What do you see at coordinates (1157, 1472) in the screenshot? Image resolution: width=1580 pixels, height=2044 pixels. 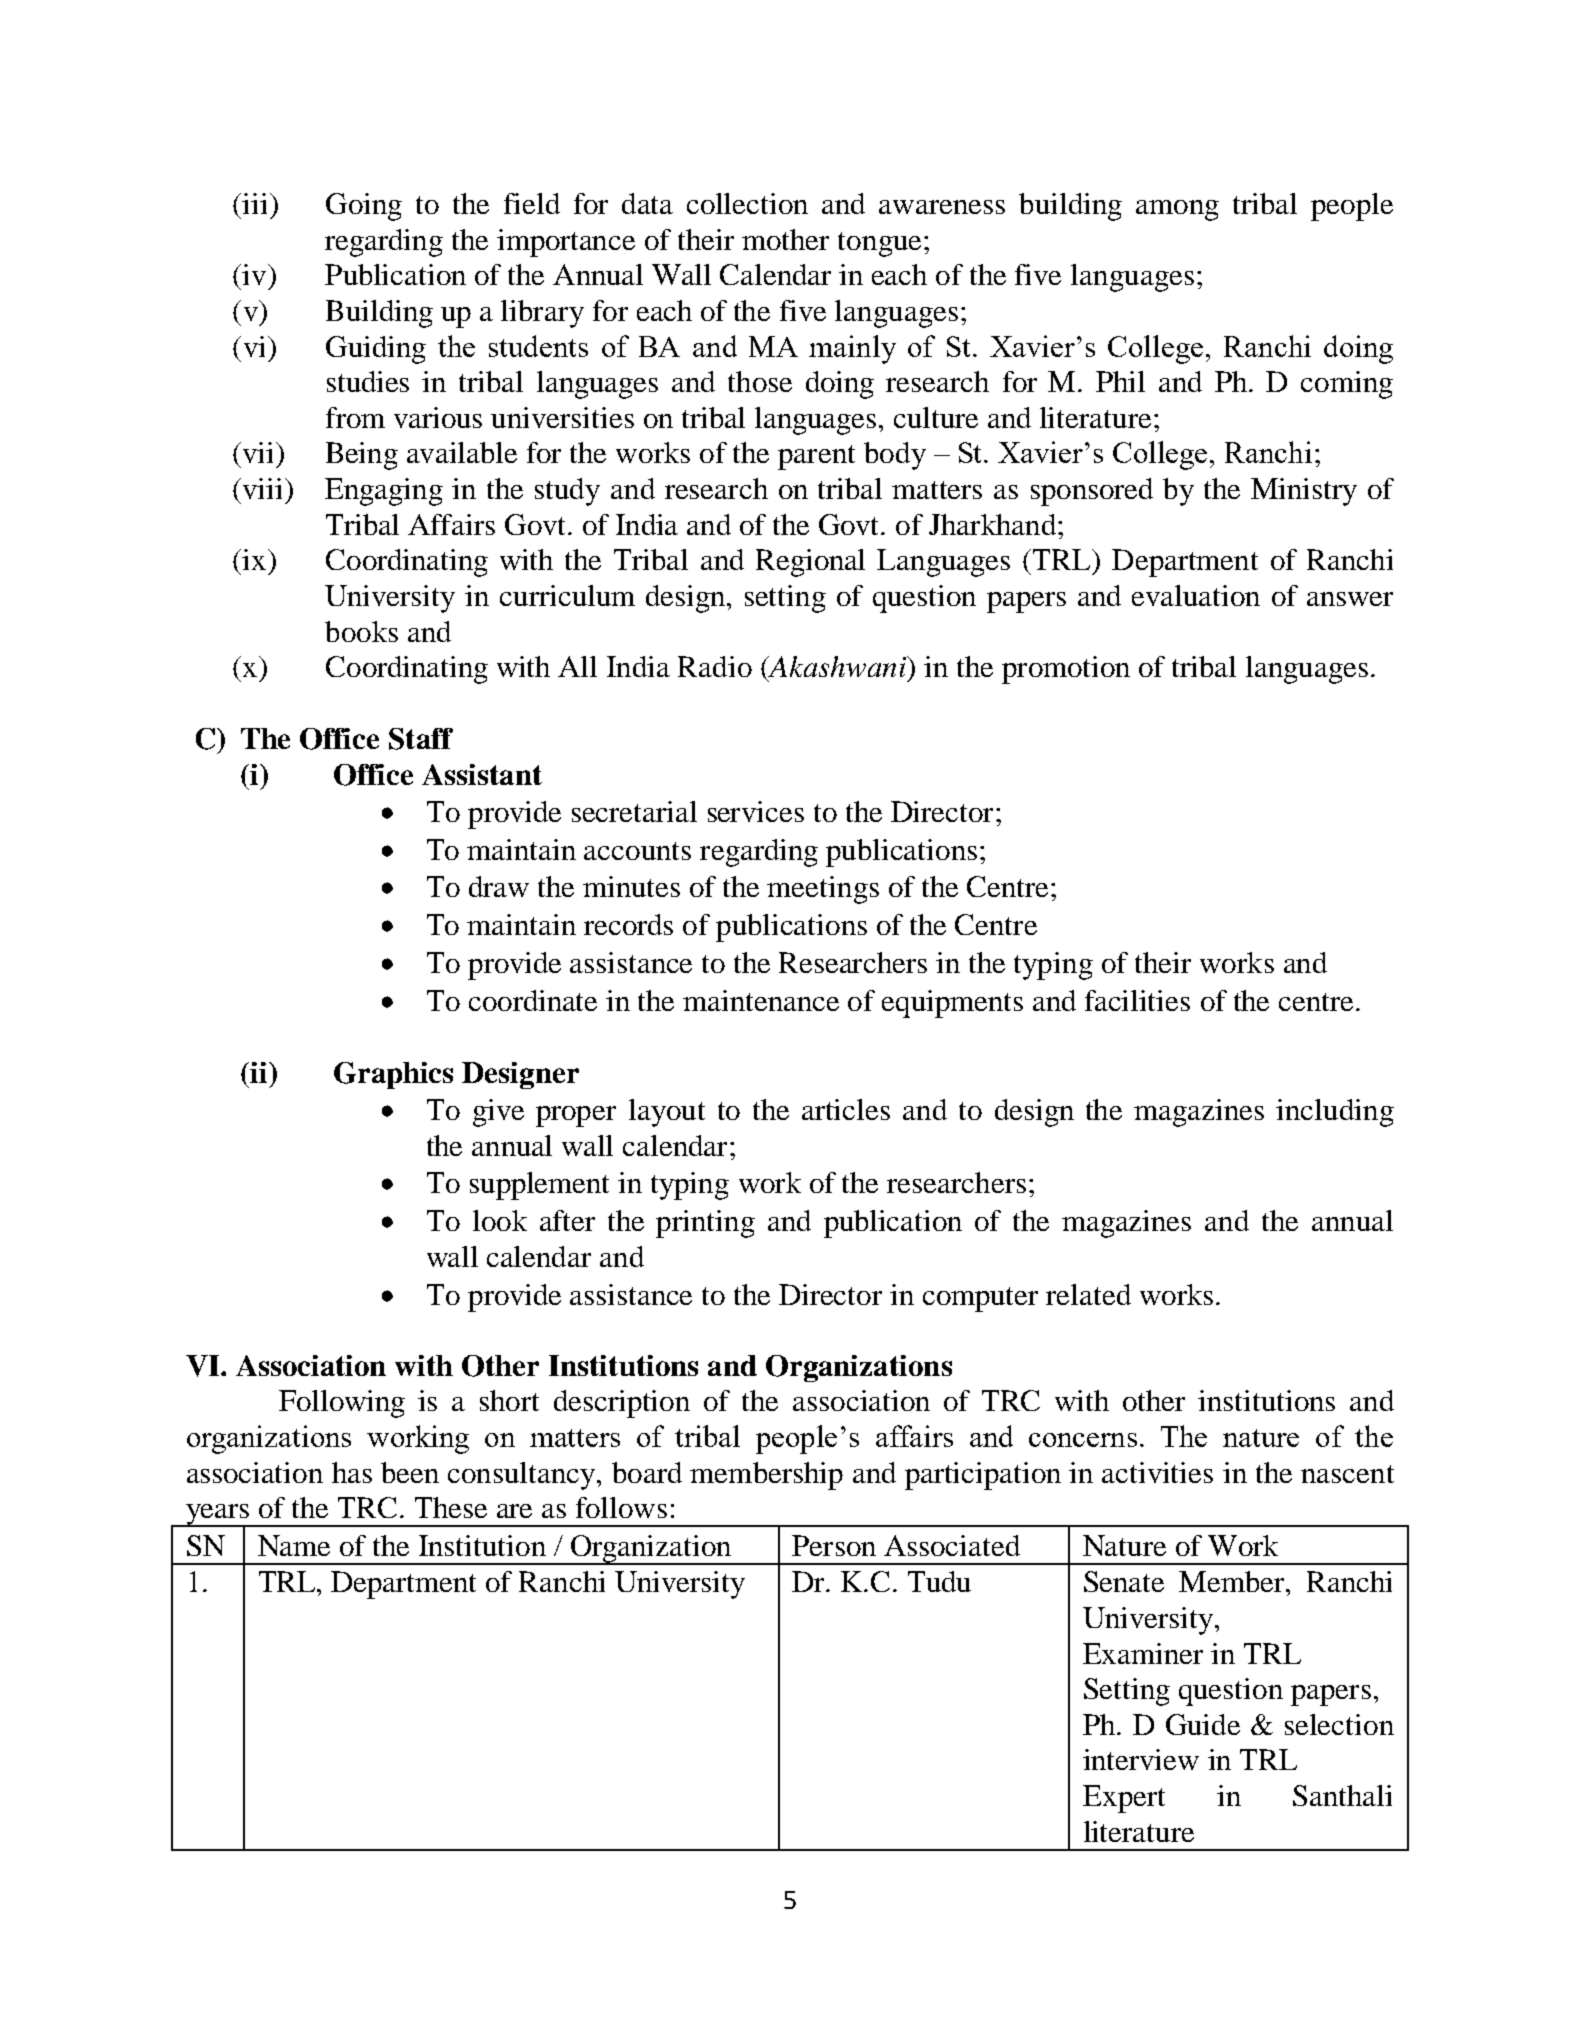 I see `activities` at bounding box center [1157, 1472].
